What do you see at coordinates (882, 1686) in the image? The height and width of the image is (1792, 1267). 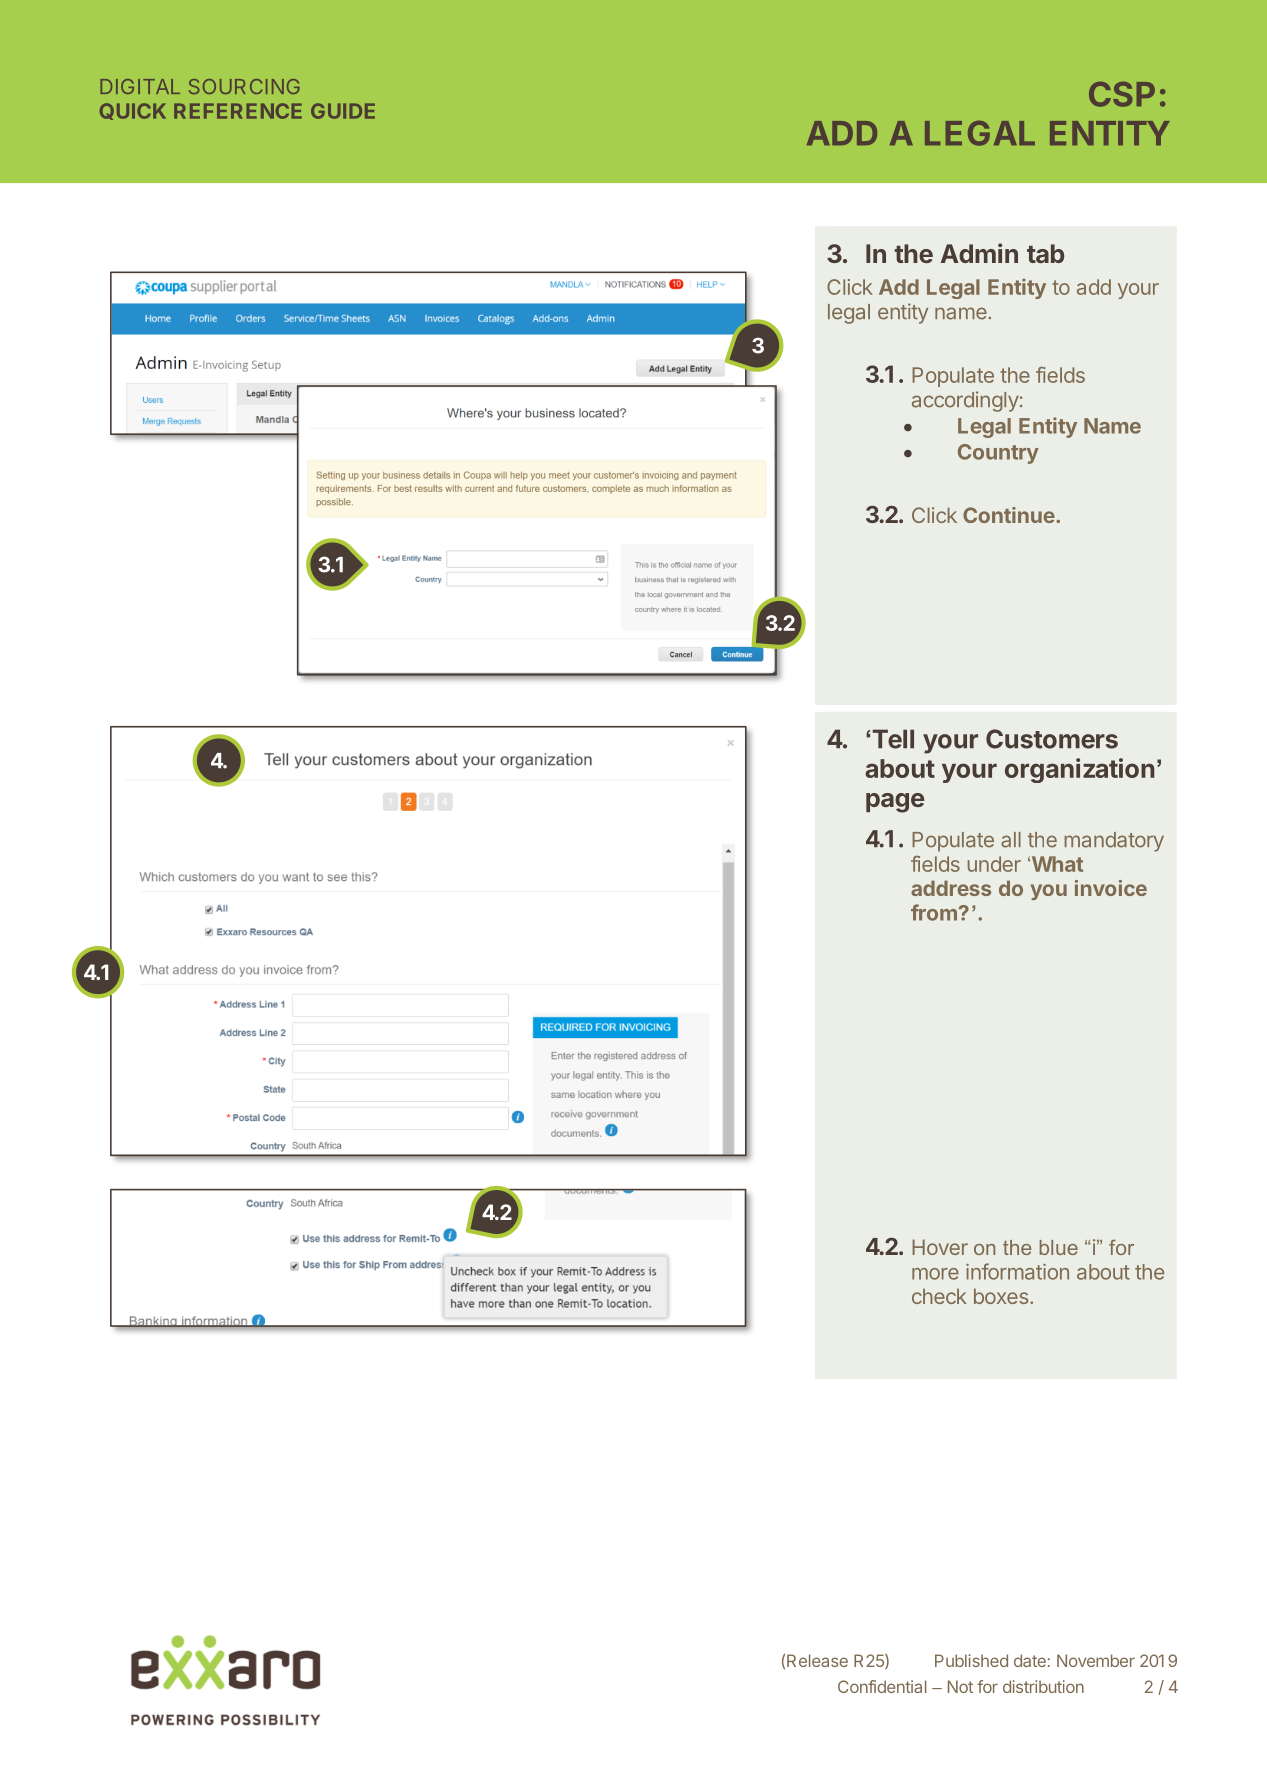 I see `Confidential` at bounding box center [882, 1686].
